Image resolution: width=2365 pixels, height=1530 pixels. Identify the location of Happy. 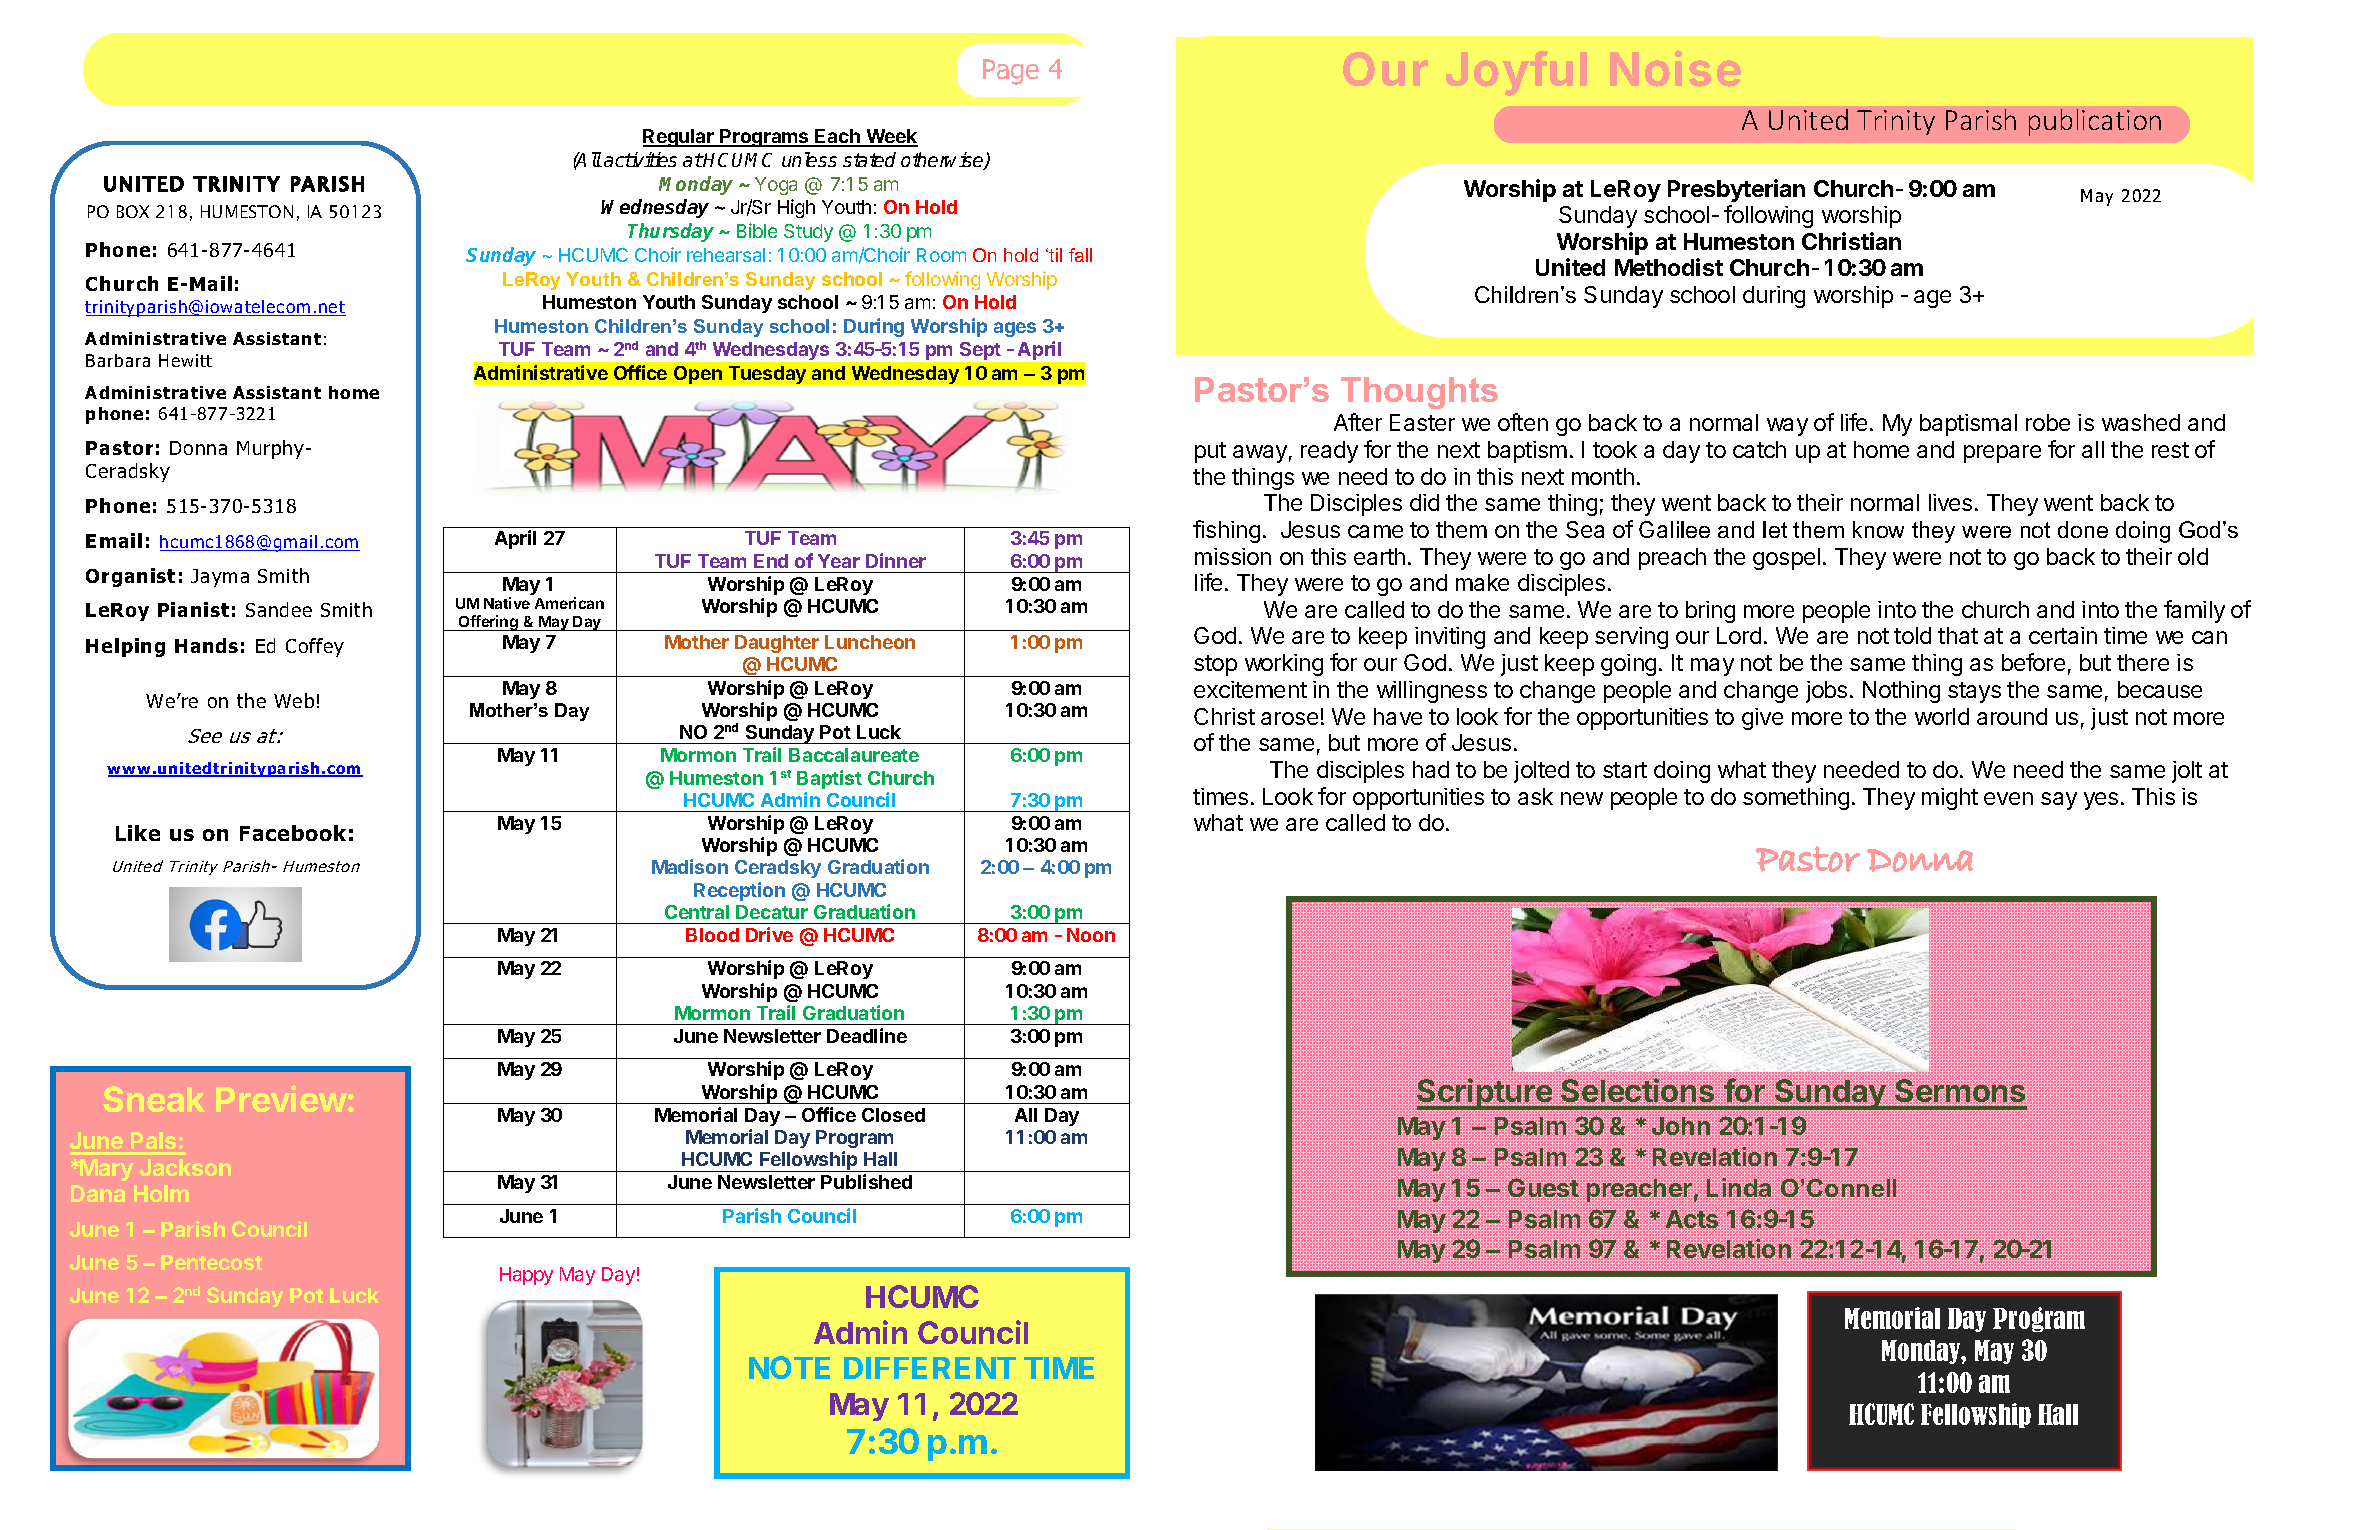
(526, 1276).
